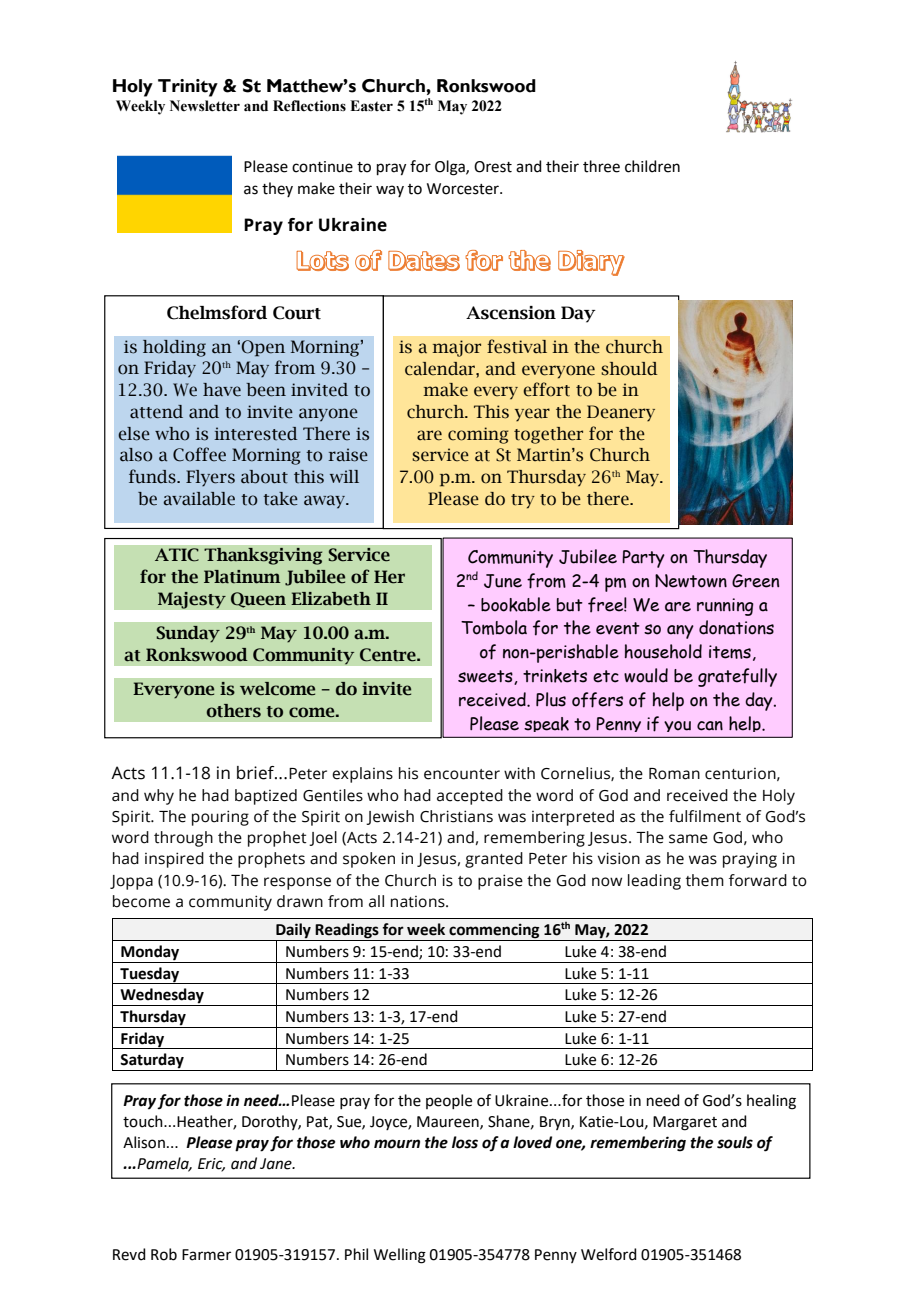  I want to click on through, so click(183, 839).
